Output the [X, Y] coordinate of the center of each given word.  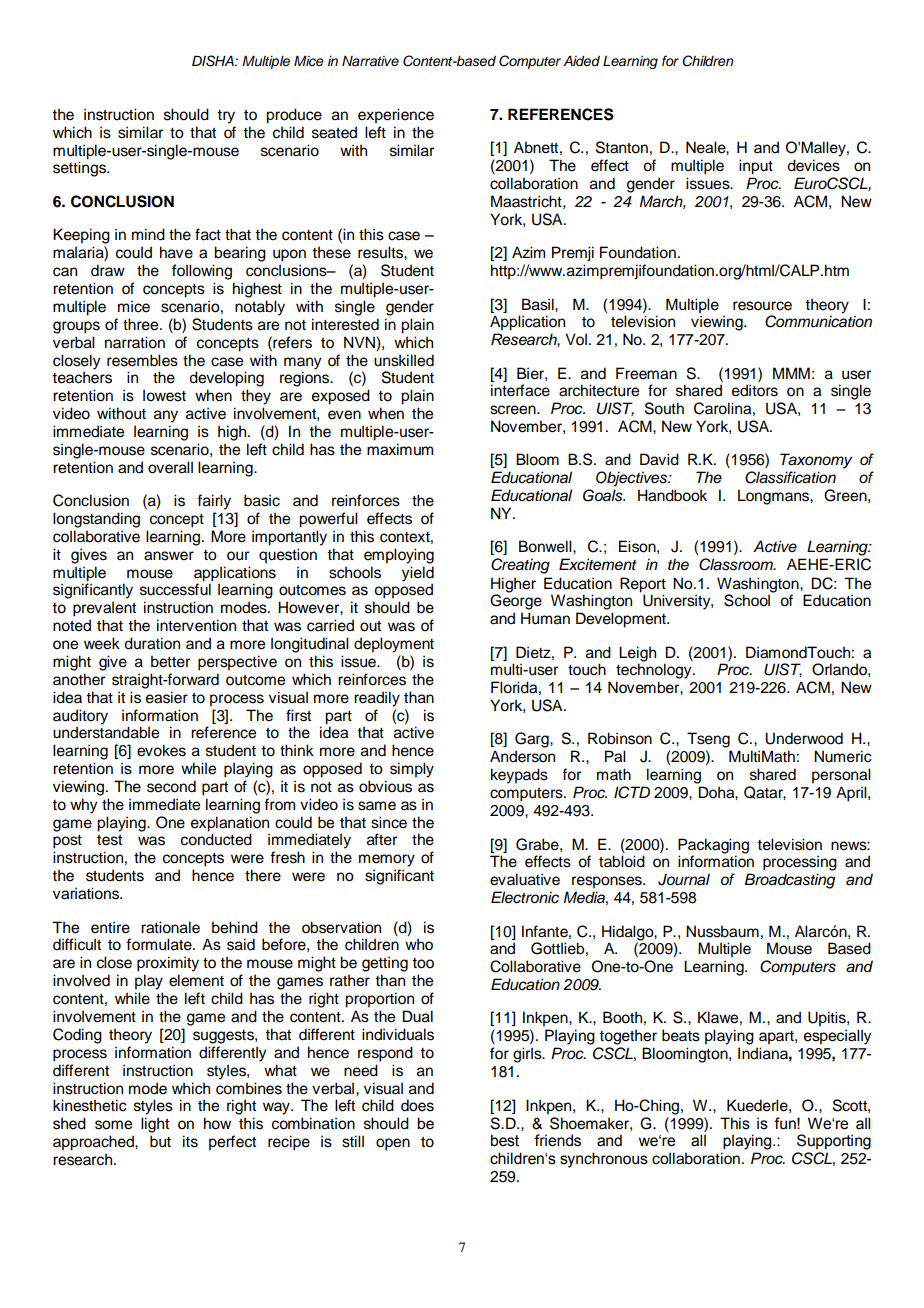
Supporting [834, 1142]
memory [387, 860]
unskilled [404, 360]
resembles [142, 360]
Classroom [737, 564]
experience [396, 116]
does [417, 1105]
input [756, 167]
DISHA [214, 61]
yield [418, 575]
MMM [791, 373]
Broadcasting [790, 881]
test [109, 840]
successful [176, 588]
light [155, 1125]
